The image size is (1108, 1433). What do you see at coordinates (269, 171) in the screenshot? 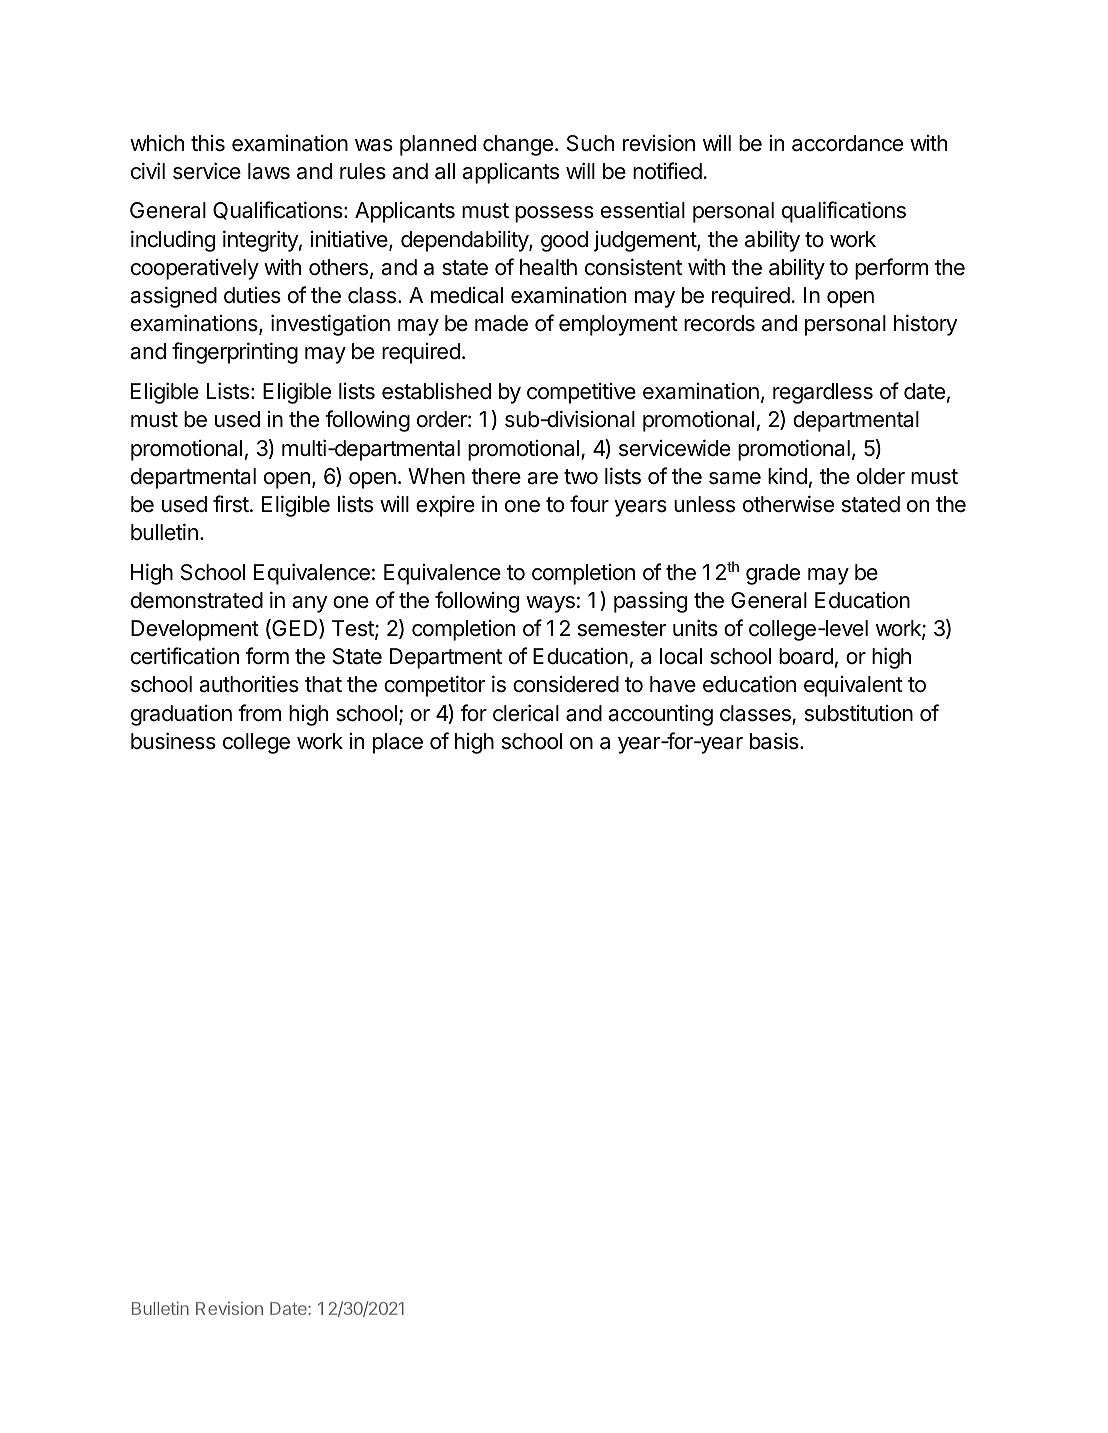
I see `laws` at bounding box center [269, 171].
